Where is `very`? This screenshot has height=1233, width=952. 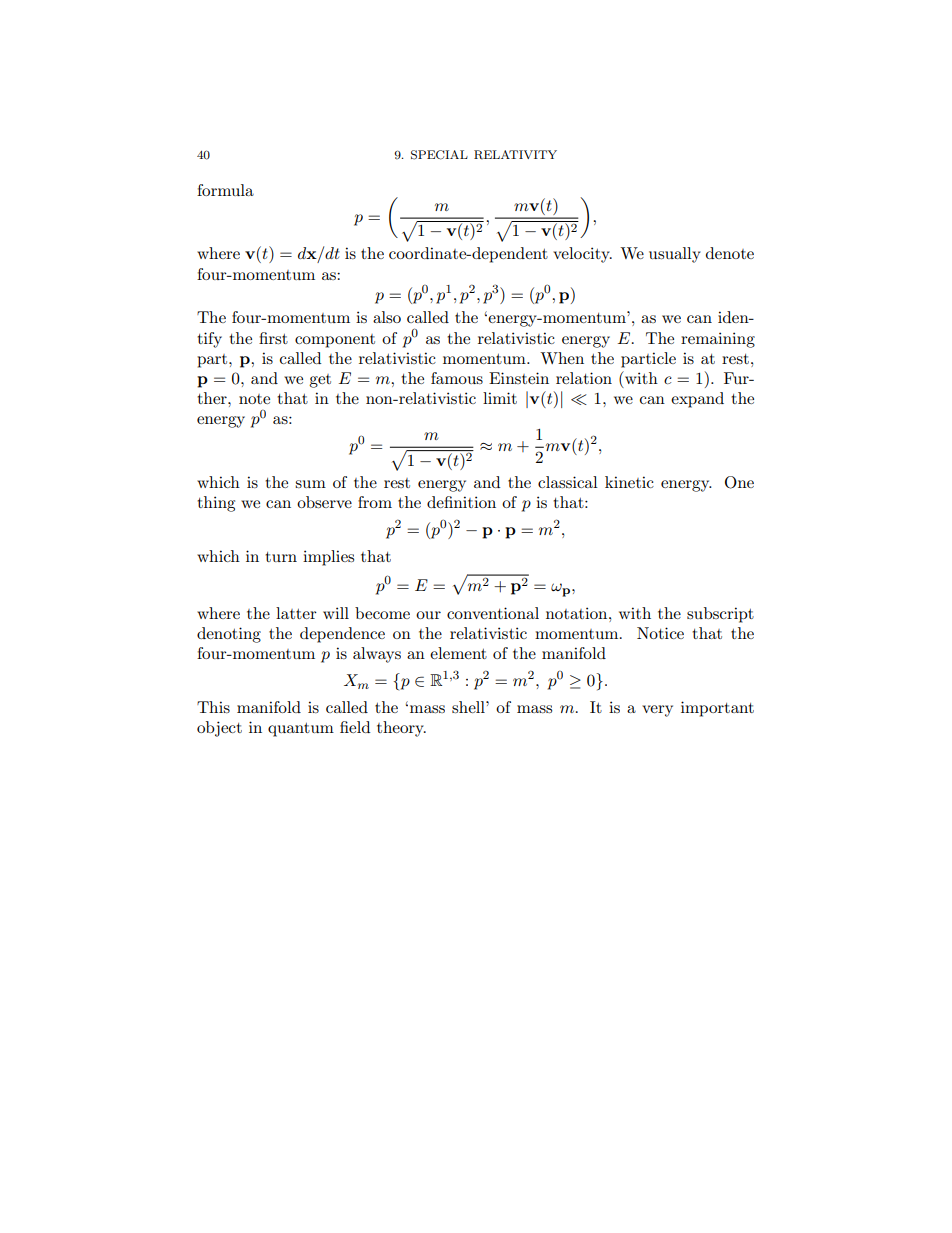
very is located at coordinates (657, 711).
